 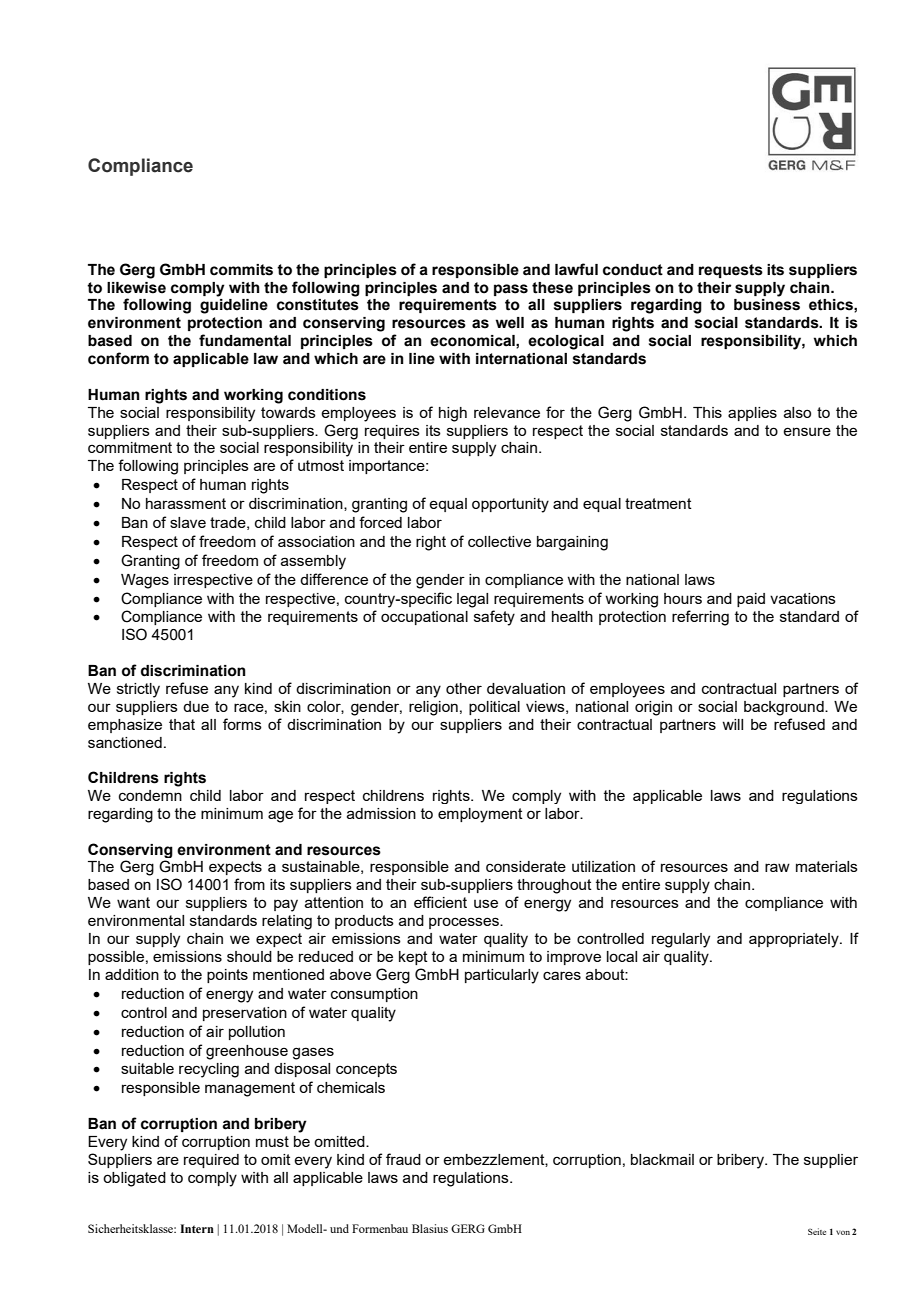 I want to click on commits, so click(x=241, y=270).
